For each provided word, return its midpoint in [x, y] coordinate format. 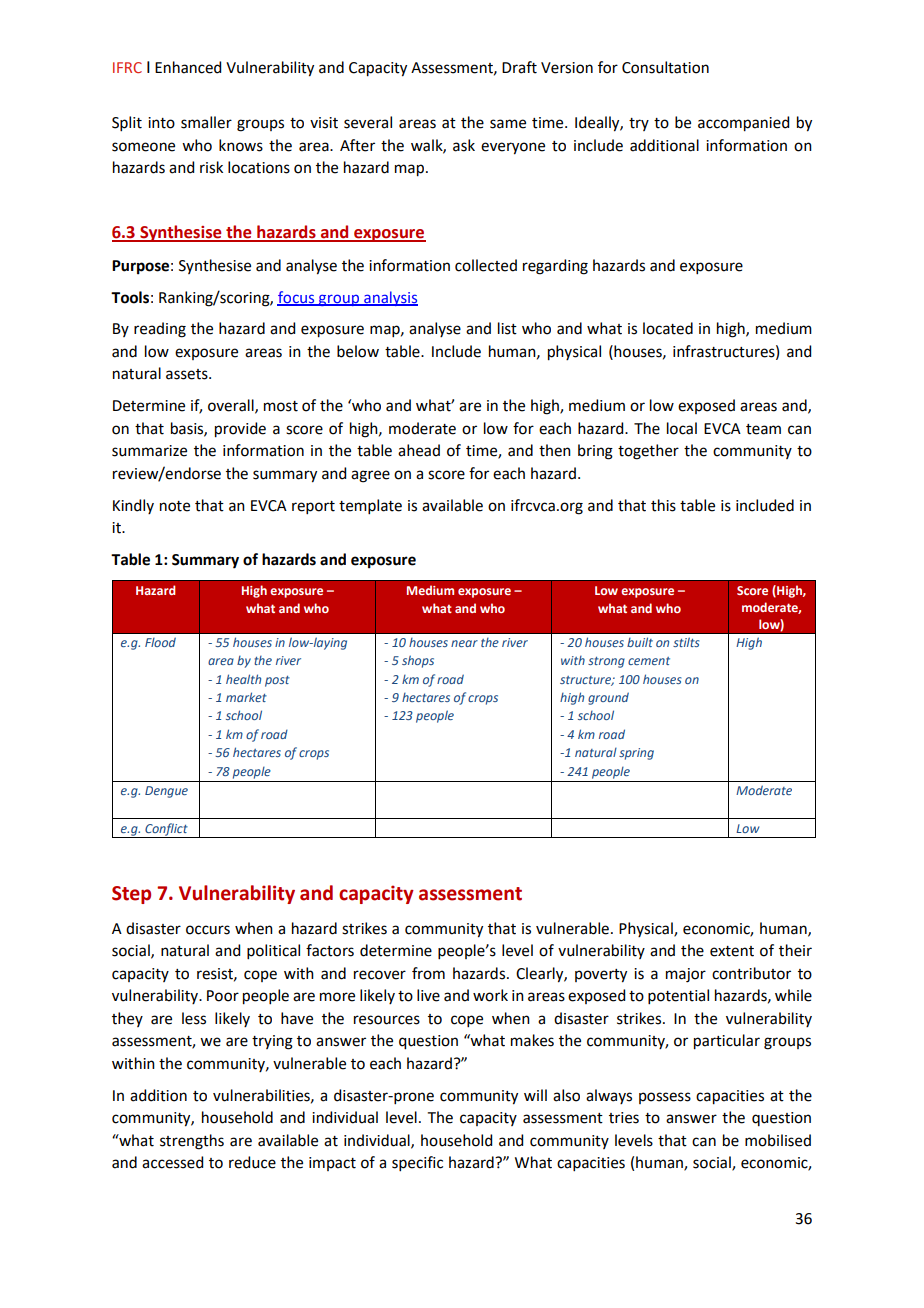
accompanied [743, 124]
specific [417, 1163]
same [508, 124]
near [464, 643]
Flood [160, 642]
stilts [686, 642]
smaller [206, 122]
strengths [192, 1142]
